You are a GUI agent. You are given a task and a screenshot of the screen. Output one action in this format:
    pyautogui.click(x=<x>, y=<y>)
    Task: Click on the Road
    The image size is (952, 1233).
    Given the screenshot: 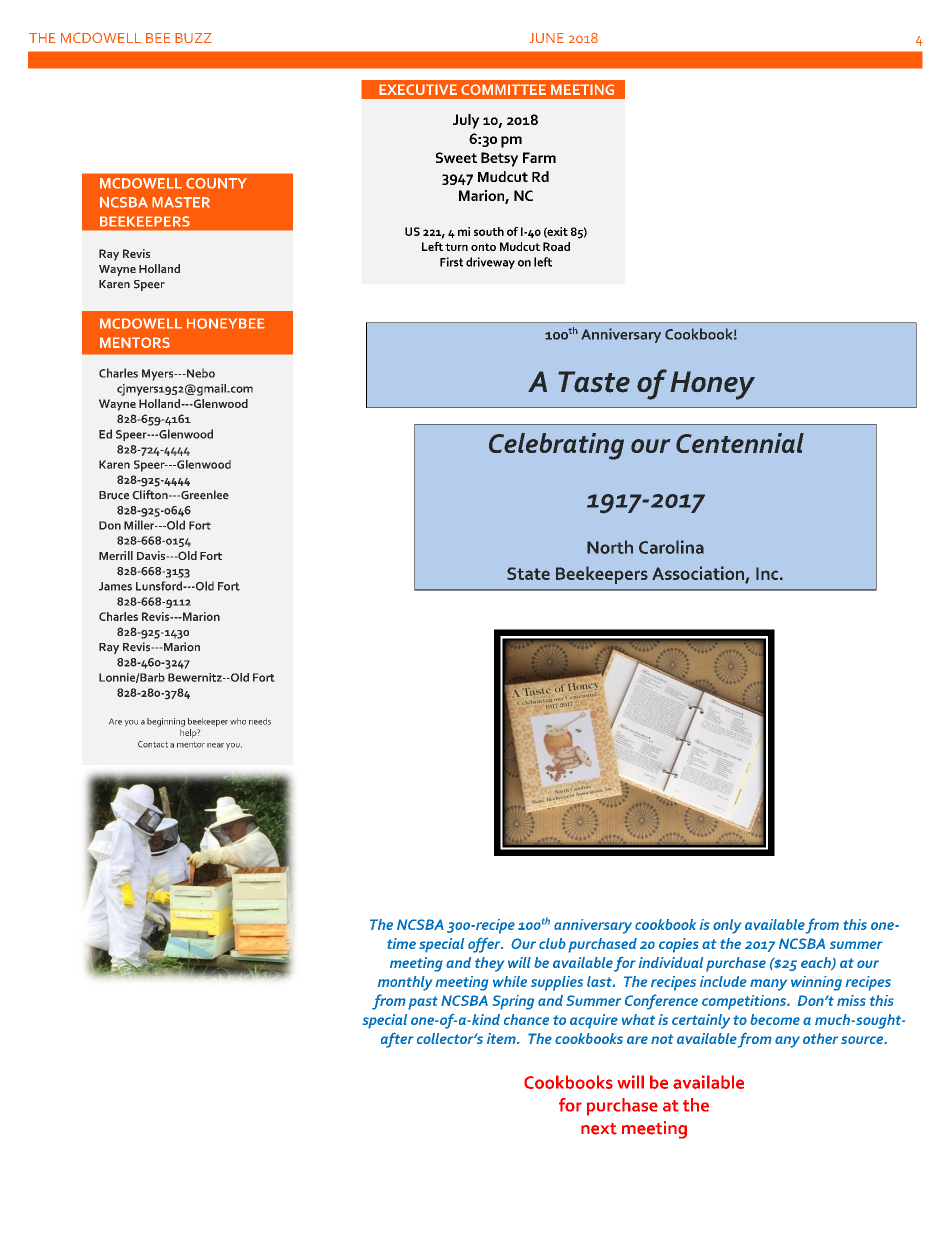 What is the action you would take?
    pyautogui.click(x=556, y=246)
